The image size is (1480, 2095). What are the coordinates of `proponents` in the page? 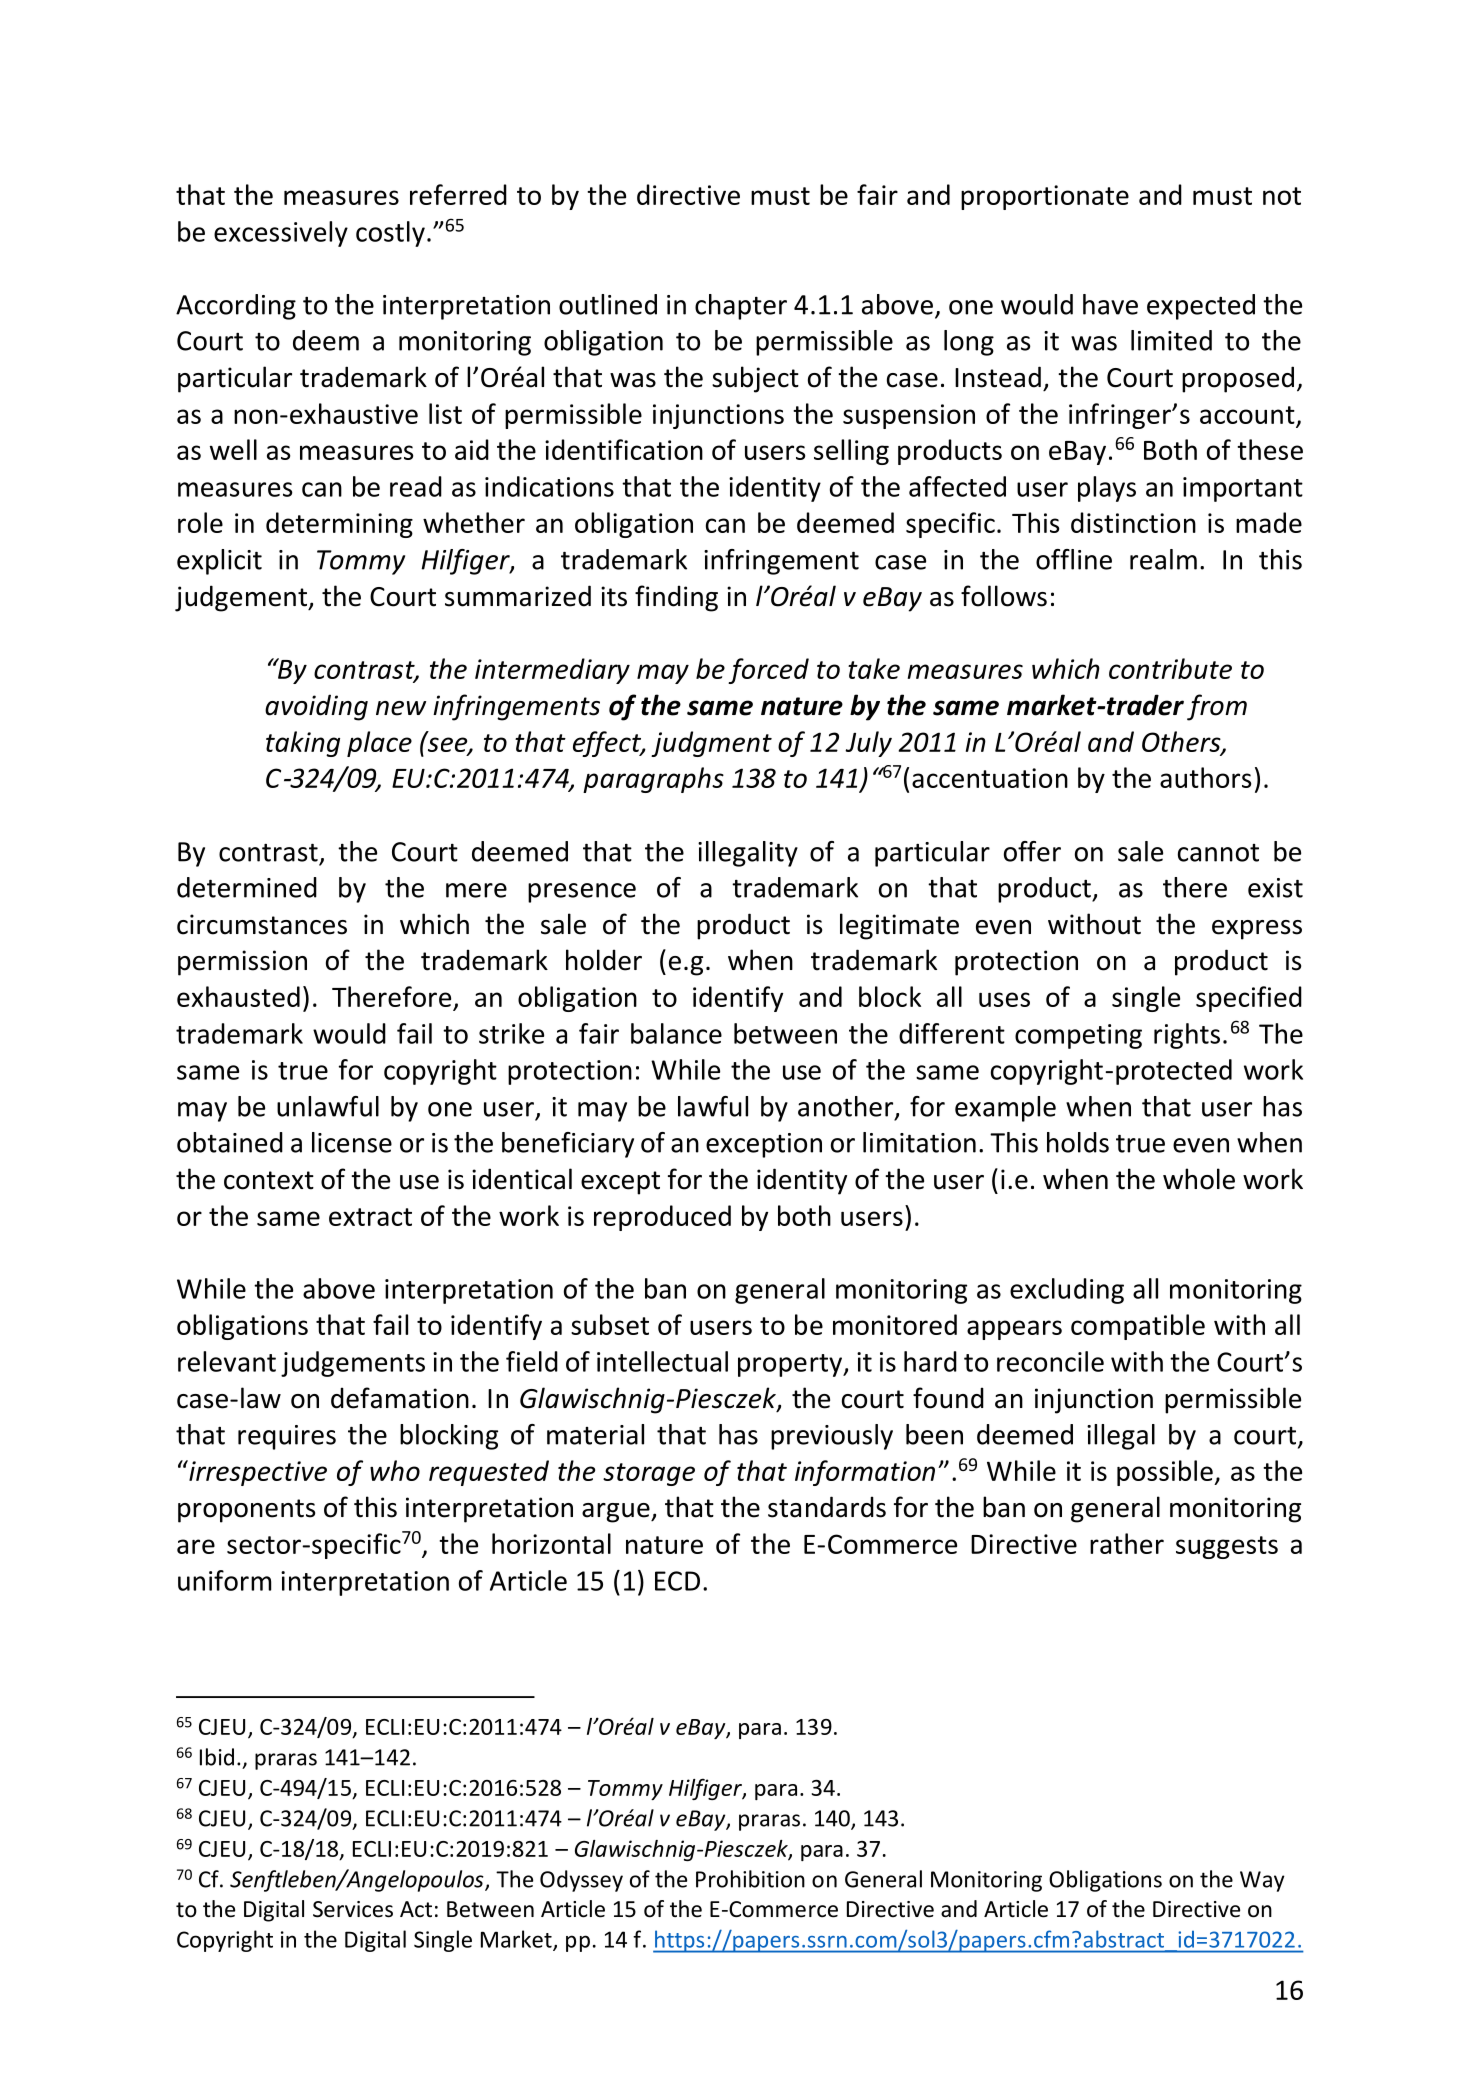 It's located at (246, 1511).
